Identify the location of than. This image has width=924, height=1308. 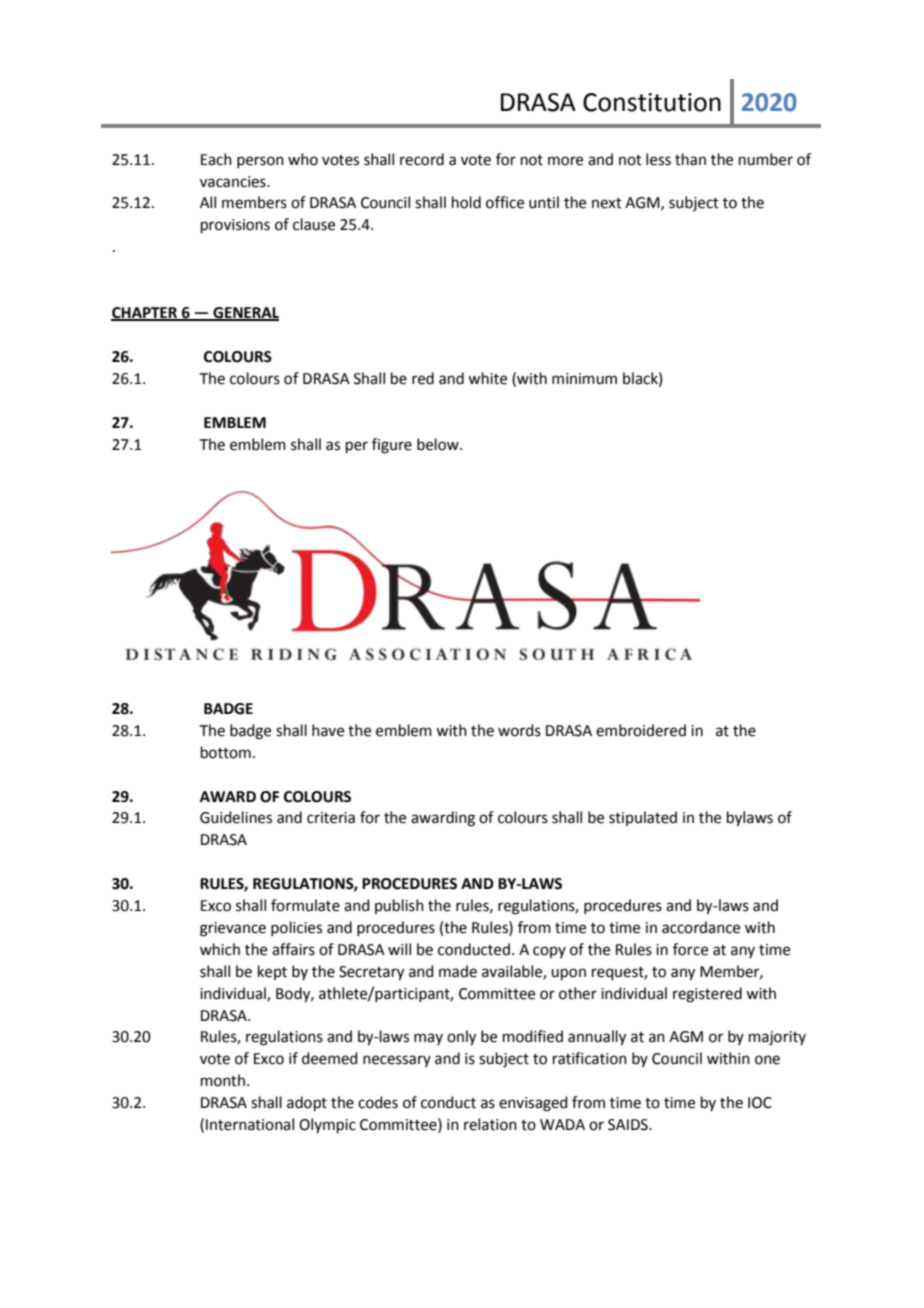
(690, 159).
